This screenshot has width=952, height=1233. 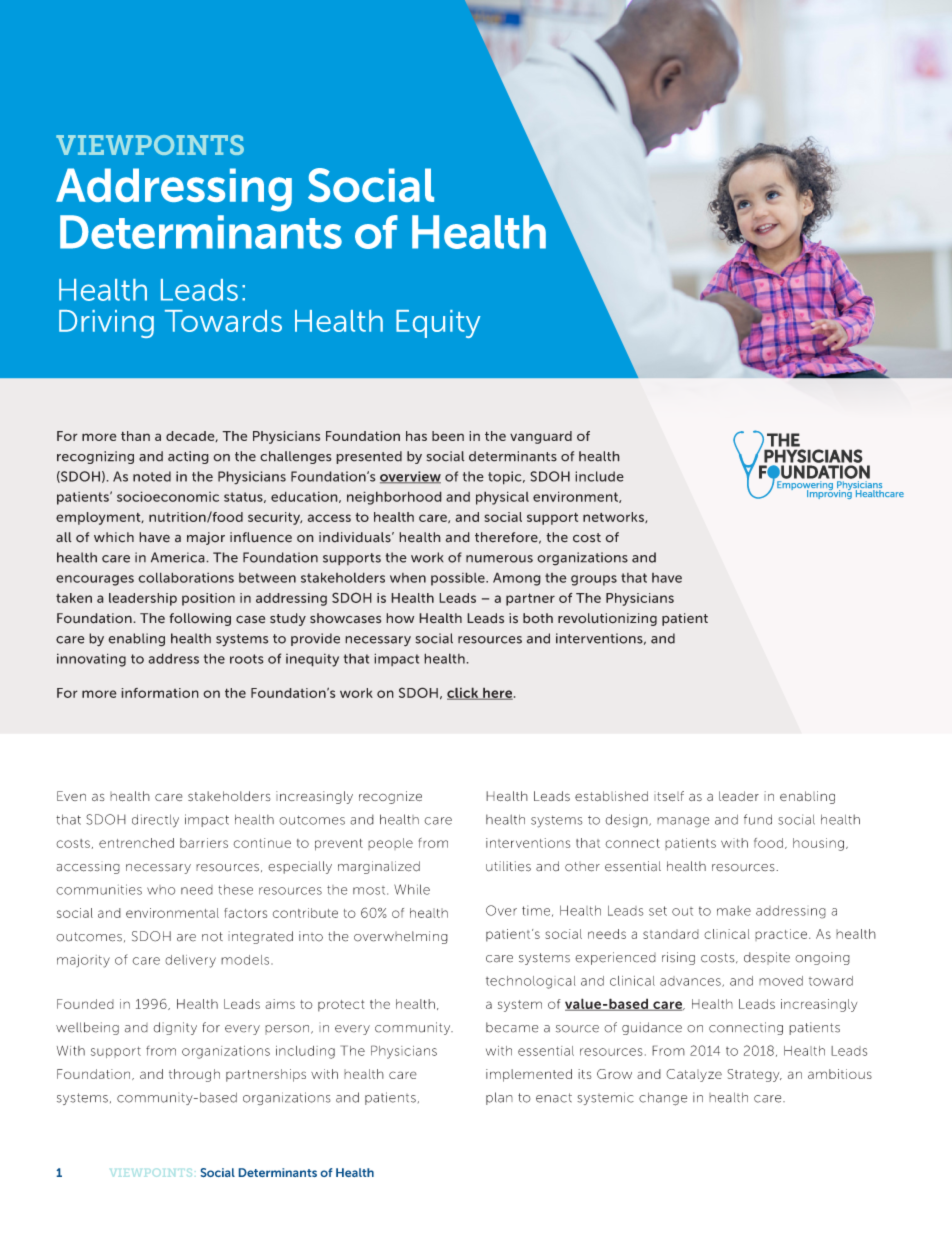 I want to click on vanguard, so click(x=541, y=437).
